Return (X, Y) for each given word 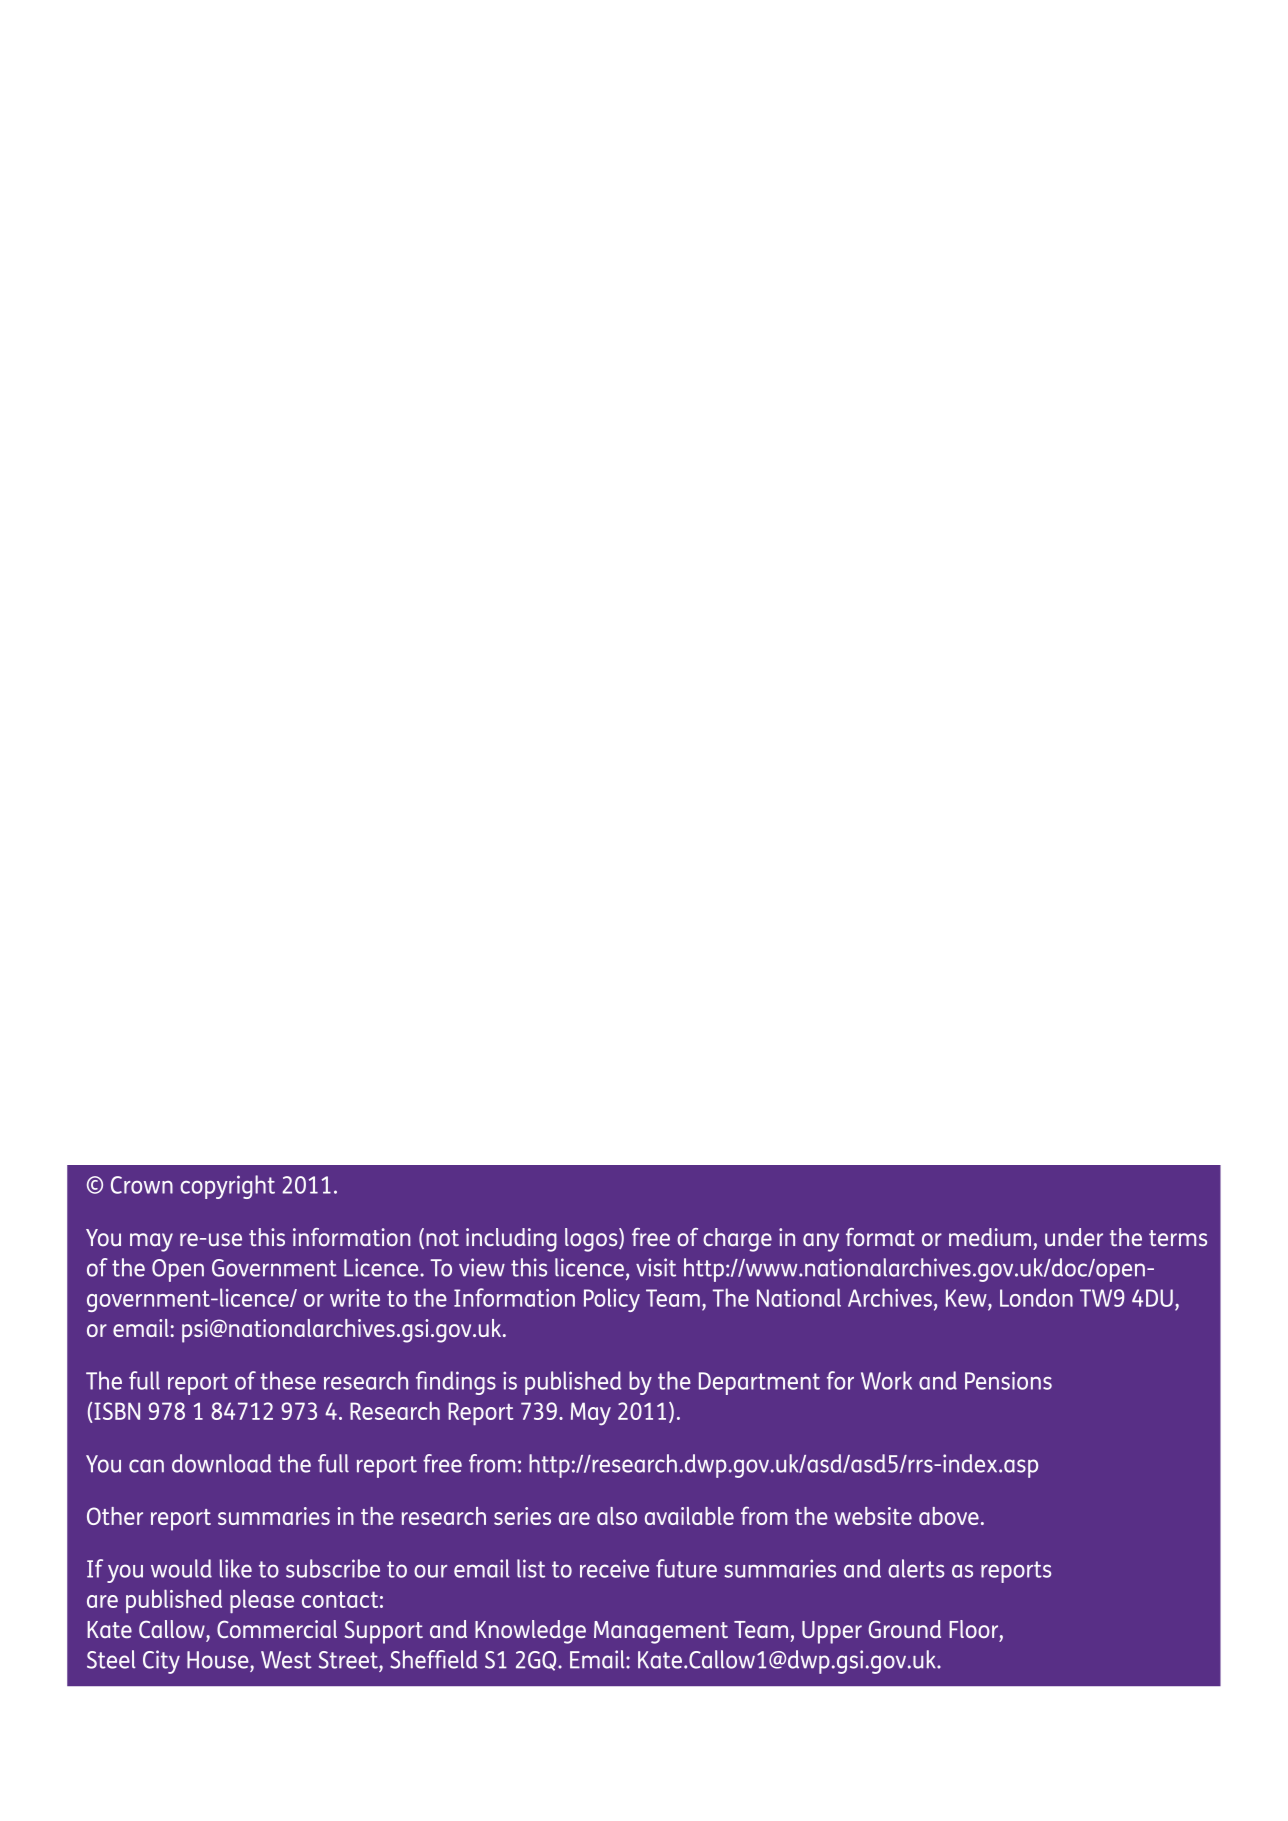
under (1074, 1237)
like (236, 1568)
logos (592, 1240)
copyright (227, 1187)
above (949, 1516)
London (1036, 1297)
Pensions (1008, 1380)
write (355, 1298)
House (219, 1660)
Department (759, 1383)
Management (661, 1632)
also (617, 1516)
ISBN (117, 1411)
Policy (612, 1300)
